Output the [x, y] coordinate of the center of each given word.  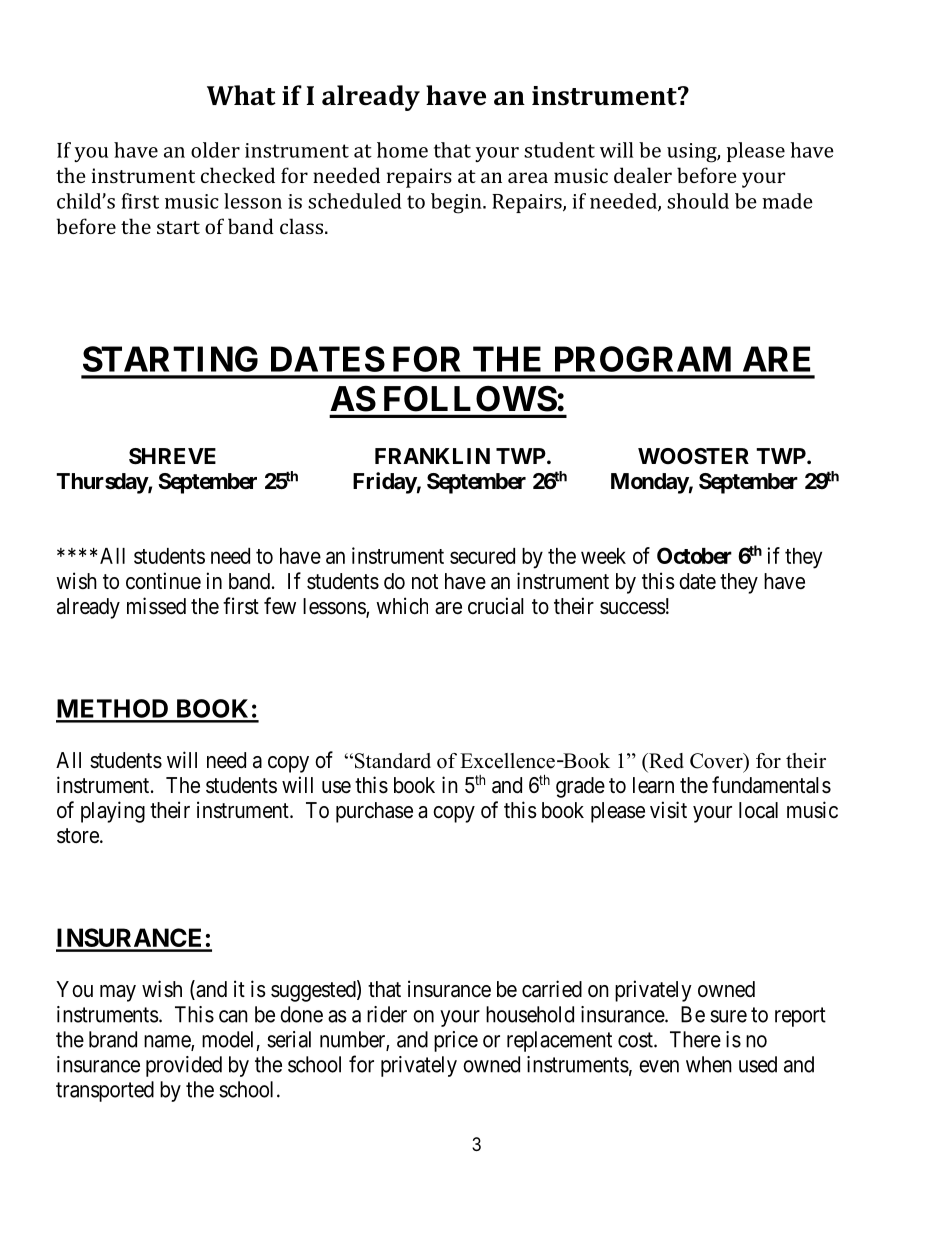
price [456, 1041]
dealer [643, 175]
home [402, 150]
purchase [374, 812]
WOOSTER [693, 456]
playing [113, 812]
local [758, 810]
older [215, 150]
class [301, 226]
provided [184, 1066]
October [694, 555]
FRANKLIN [432, 456]
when [709, 1064]
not [425, 581]
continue [163, 581]
